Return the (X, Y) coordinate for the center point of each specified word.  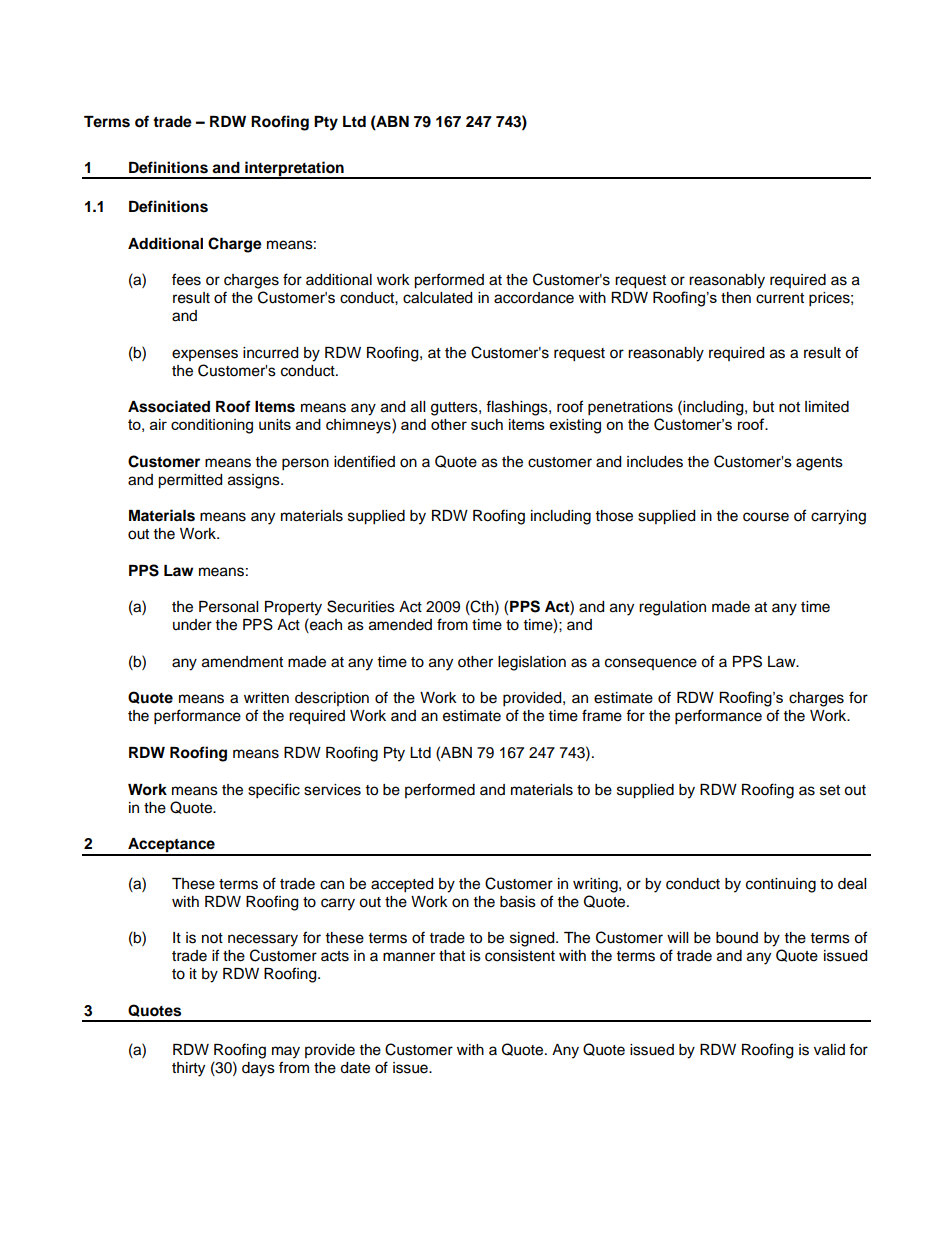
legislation (532, 663)
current (780, 298)
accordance (534, 298)
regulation (672, 608)
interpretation (294, 169)
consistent (520, 956)
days (258, 1069)
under (192, 625)
